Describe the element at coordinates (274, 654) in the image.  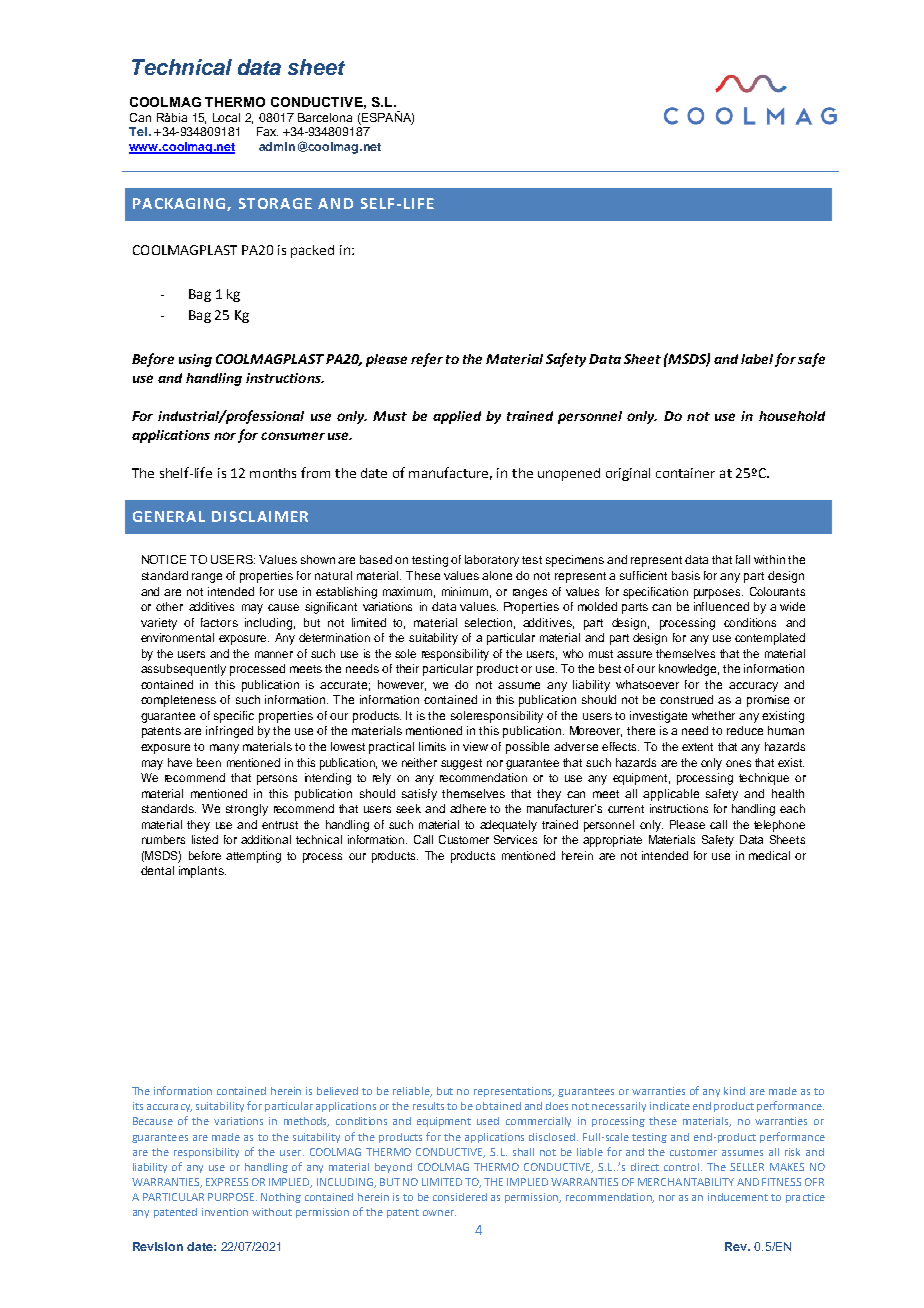
I see `manner` at that location.
